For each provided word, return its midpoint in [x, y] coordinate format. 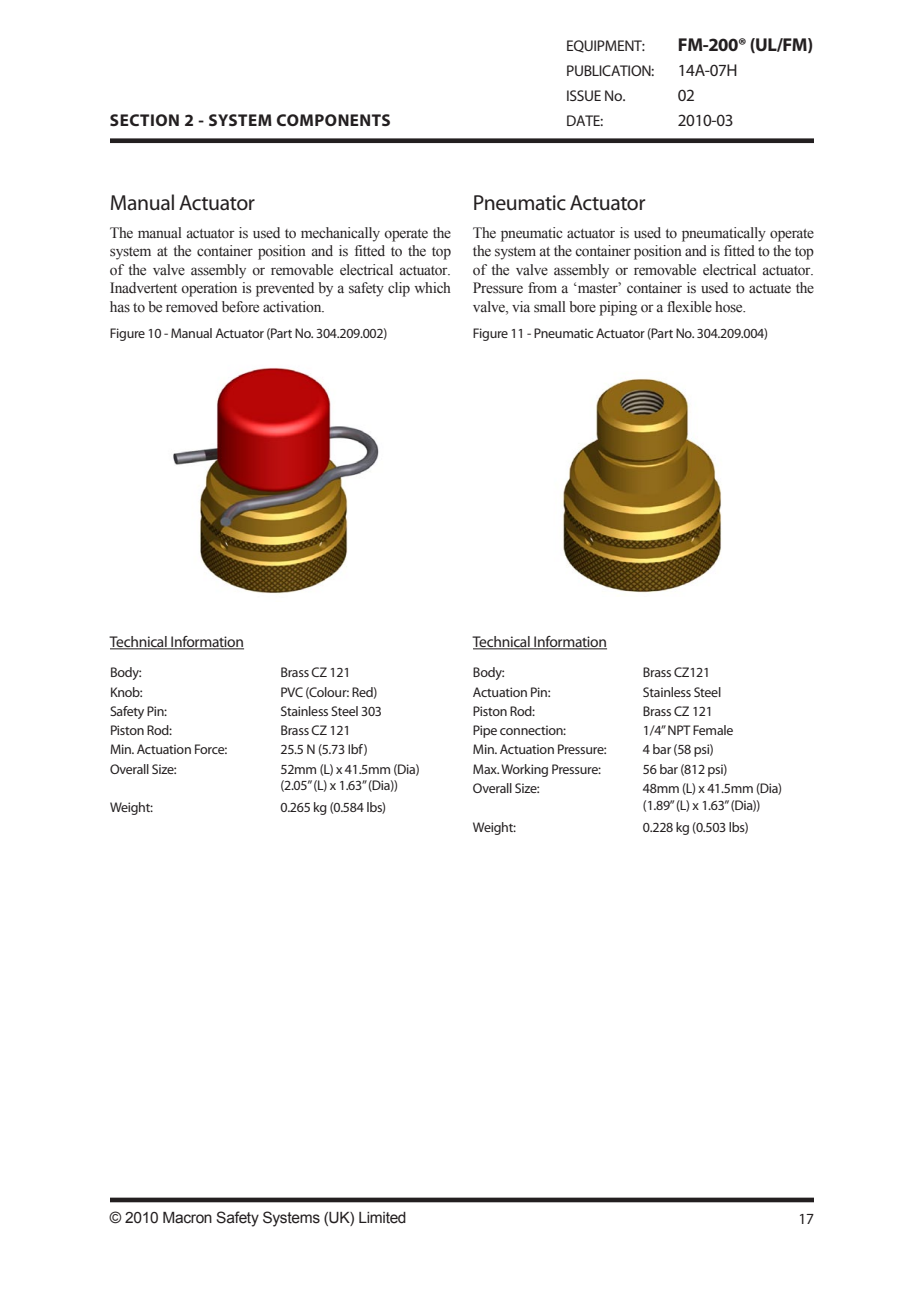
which [432, 287]
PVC [292, 692]
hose [730, 307]
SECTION [144, 120]
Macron [187, 1218]
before [240, 307]
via [521, 306]
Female [713, 730]
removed [192, 307]
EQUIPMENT [606, 46]
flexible [689, 307]
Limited [382, 1218]
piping [618, 308]
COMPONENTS [333, 120]
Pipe [485, 731]
